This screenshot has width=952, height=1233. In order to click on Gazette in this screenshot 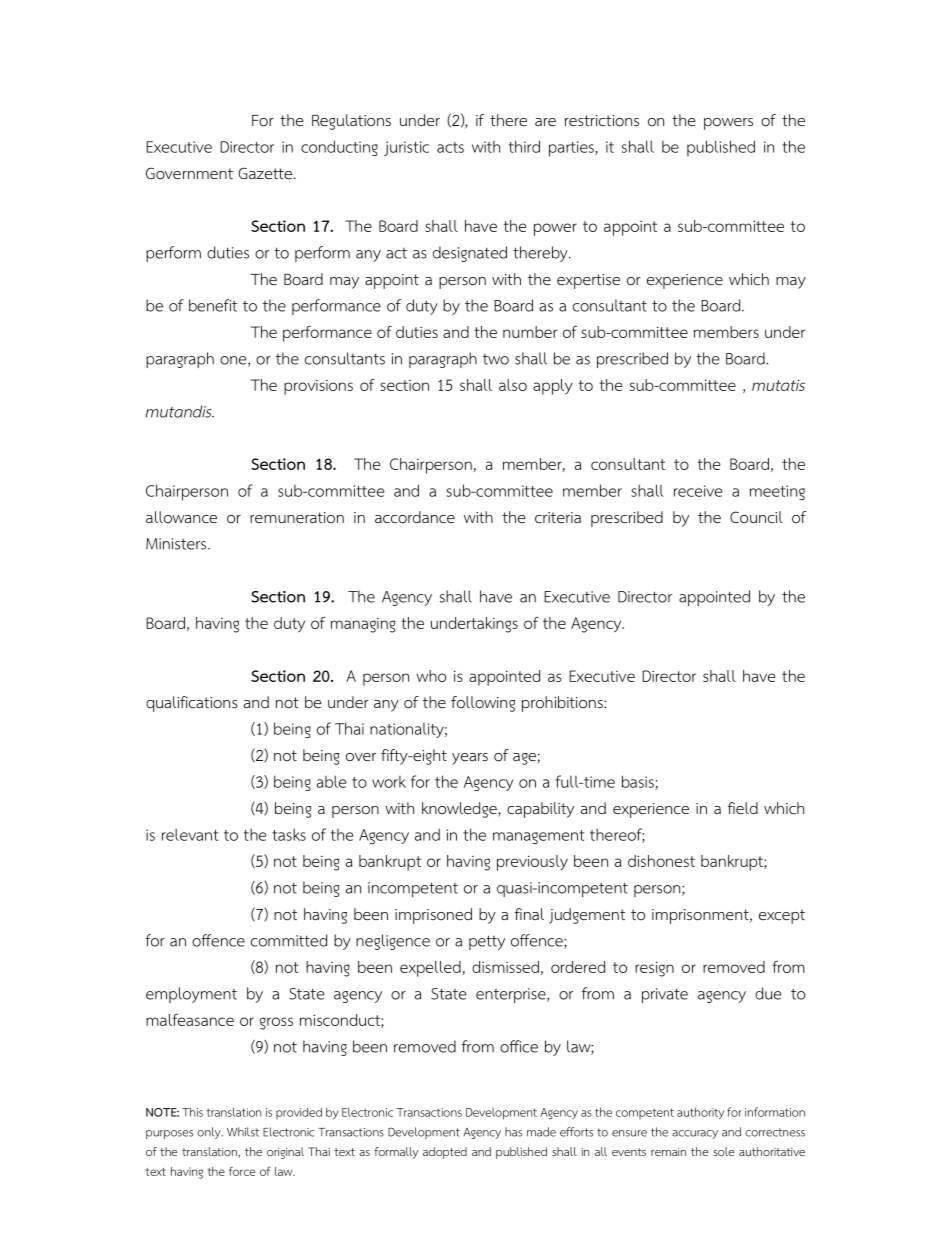, I will do `click(265, 173)`.
